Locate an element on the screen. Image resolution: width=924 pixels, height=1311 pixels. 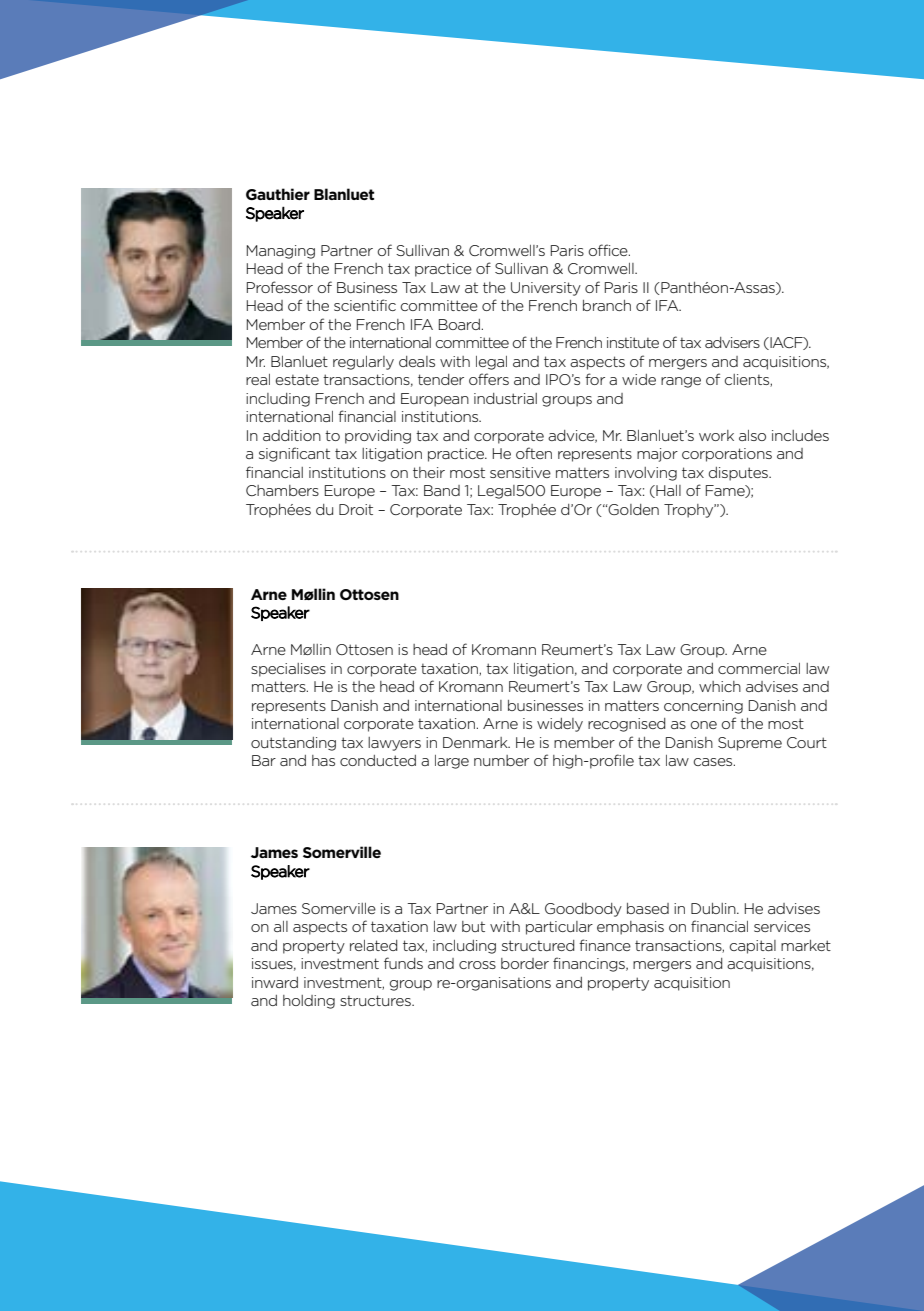
advisers is located at coordinates (732, 342).
